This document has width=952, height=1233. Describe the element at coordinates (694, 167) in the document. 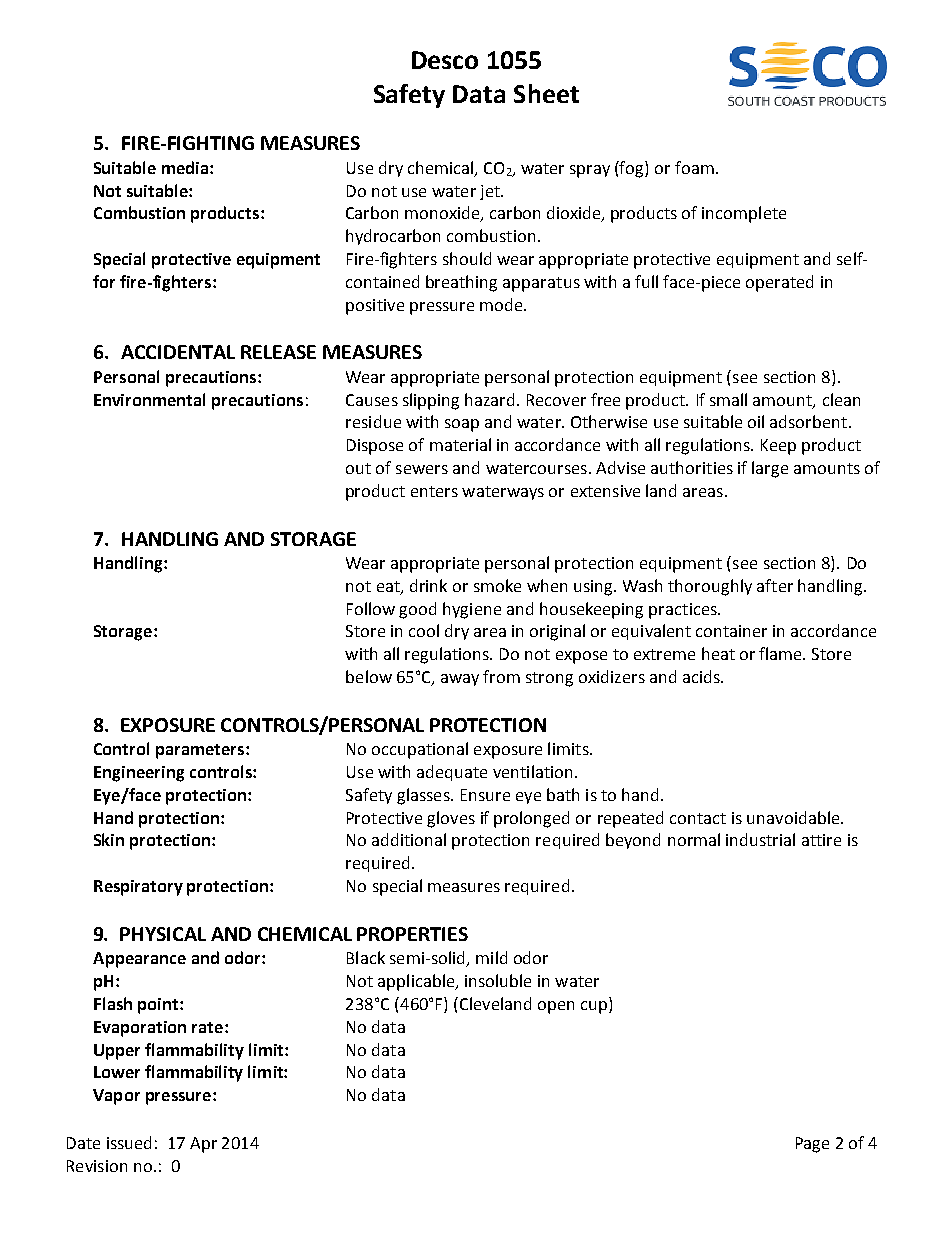

I see `foam` at that location.
